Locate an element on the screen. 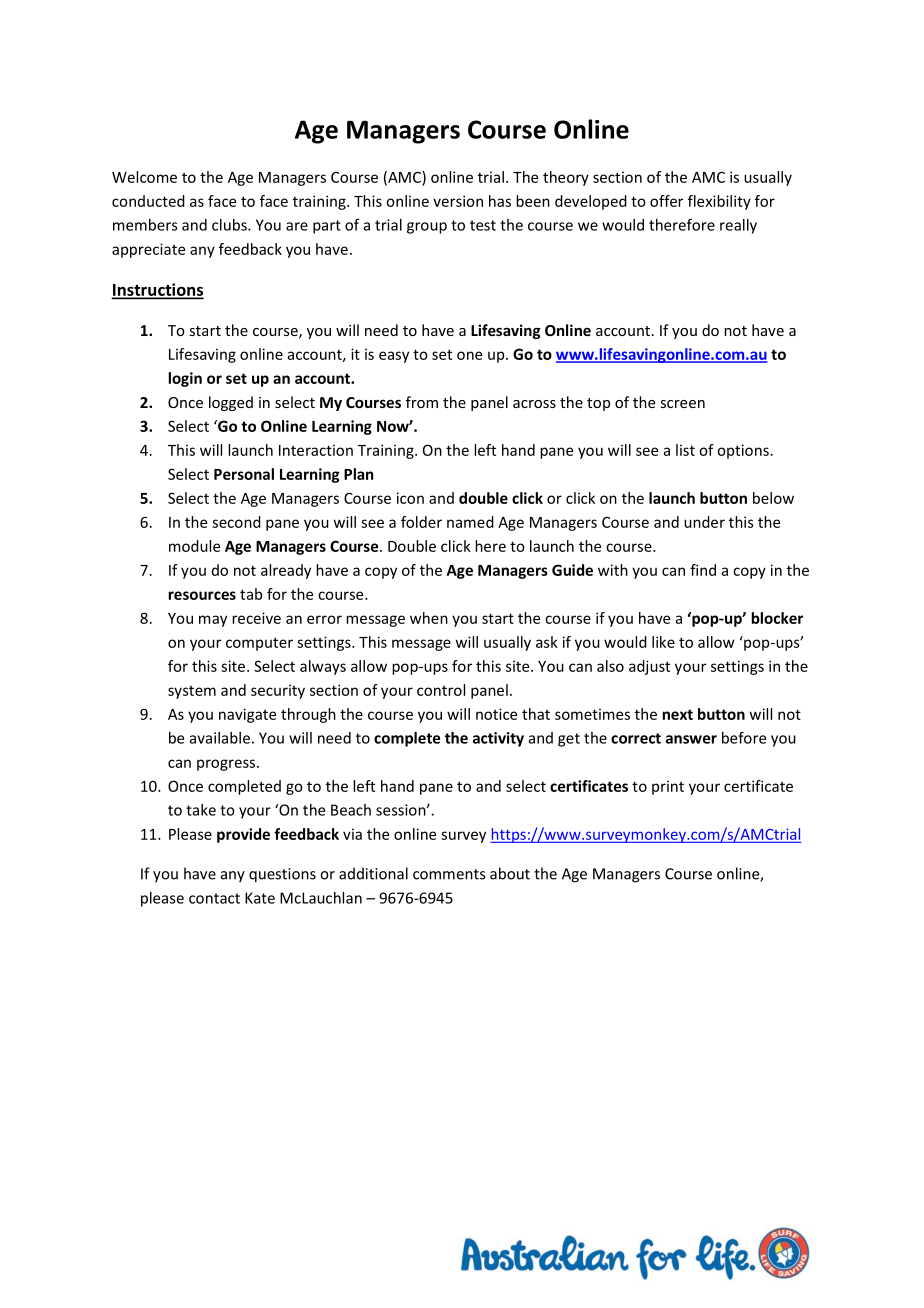 The height and width of the screenshot is (1308, 924). named is located at coordinates (470, 522).
